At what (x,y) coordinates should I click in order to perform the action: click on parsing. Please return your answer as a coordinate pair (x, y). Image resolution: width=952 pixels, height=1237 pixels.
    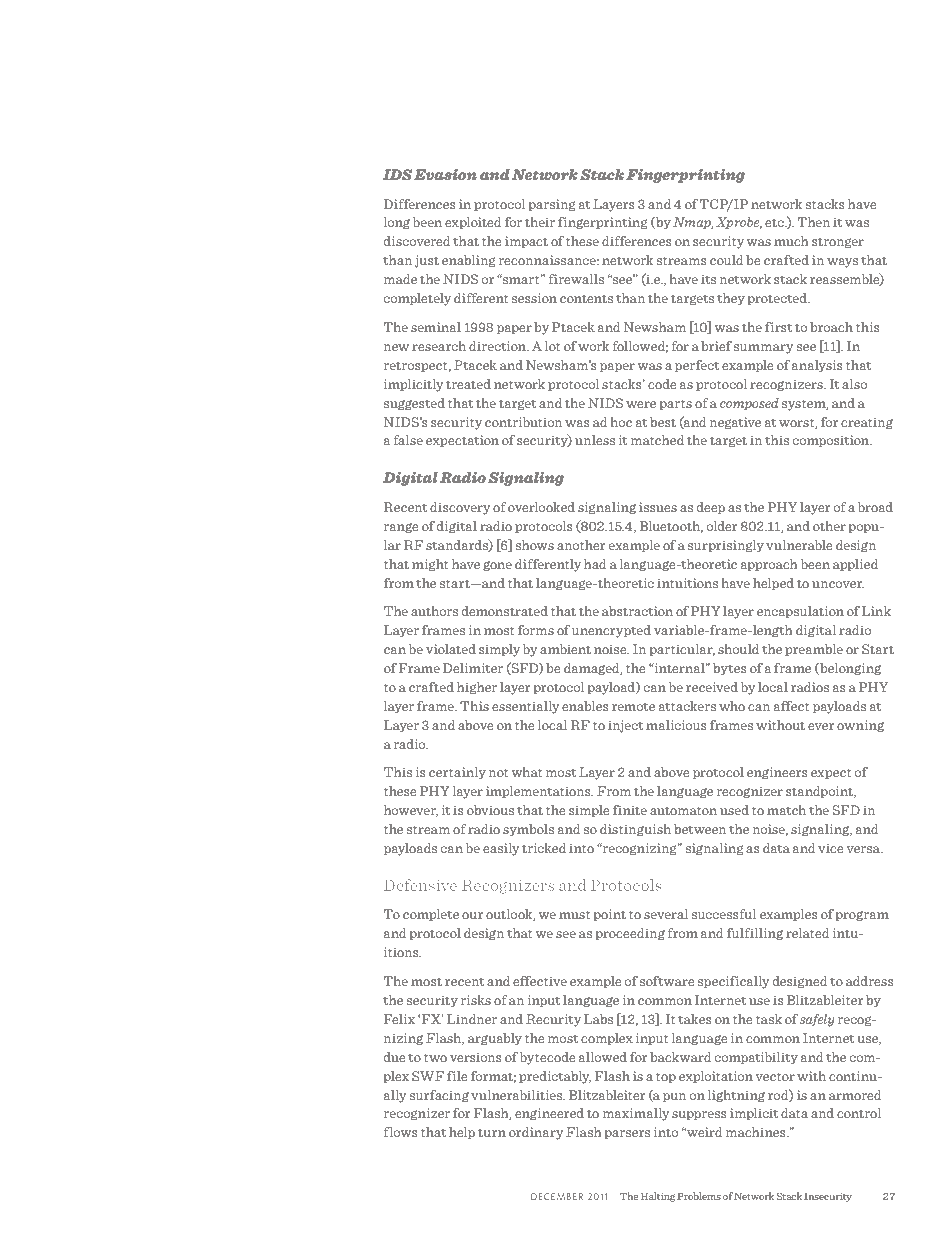
    Looking at the image, I should click on (552, 205).
